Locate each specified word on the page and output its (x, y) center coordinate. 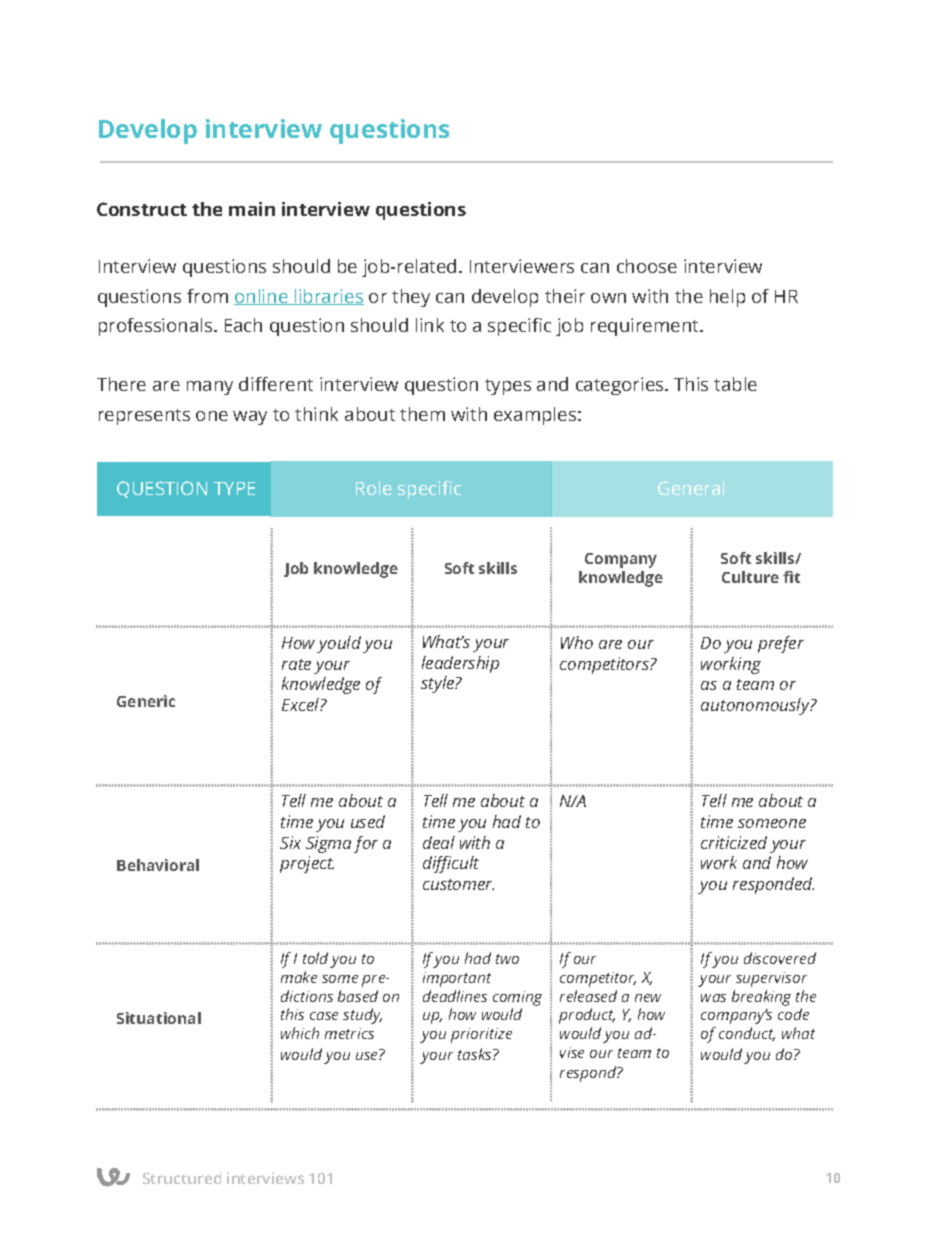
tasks (476, 1054)
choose (647, 266)
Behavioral (158, 865)
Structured (182, 1178)
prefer (781, 644)
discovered (780, 958)
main (252, 209)
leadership (460, 664)
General (691, 488)
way (250, 418)
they (411, 298)
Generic (146, 701)
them (422, 414)
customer (458, 884)
